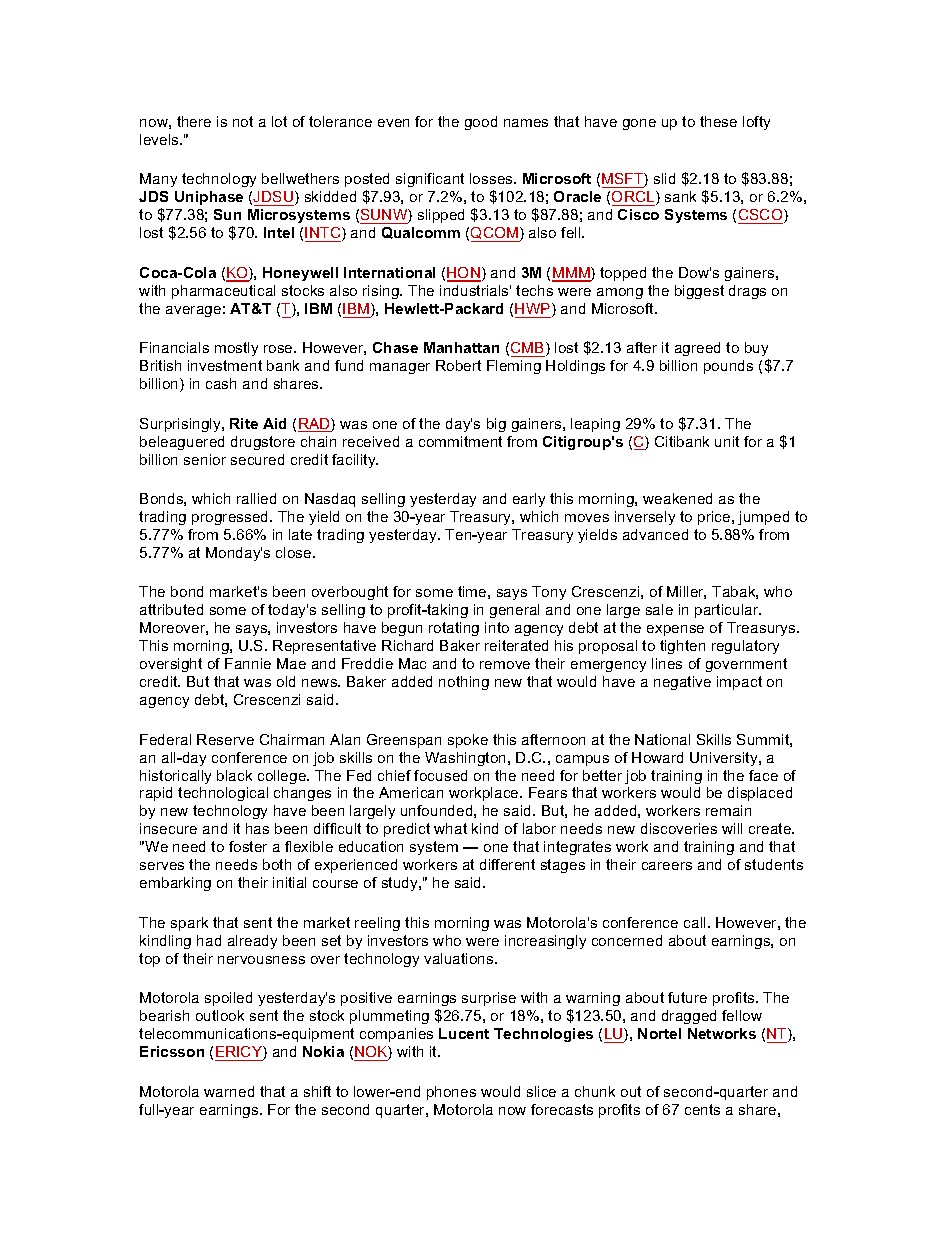 This screenshot has height=1233, width=952. I want to click on warned, so click(229, 1091).
